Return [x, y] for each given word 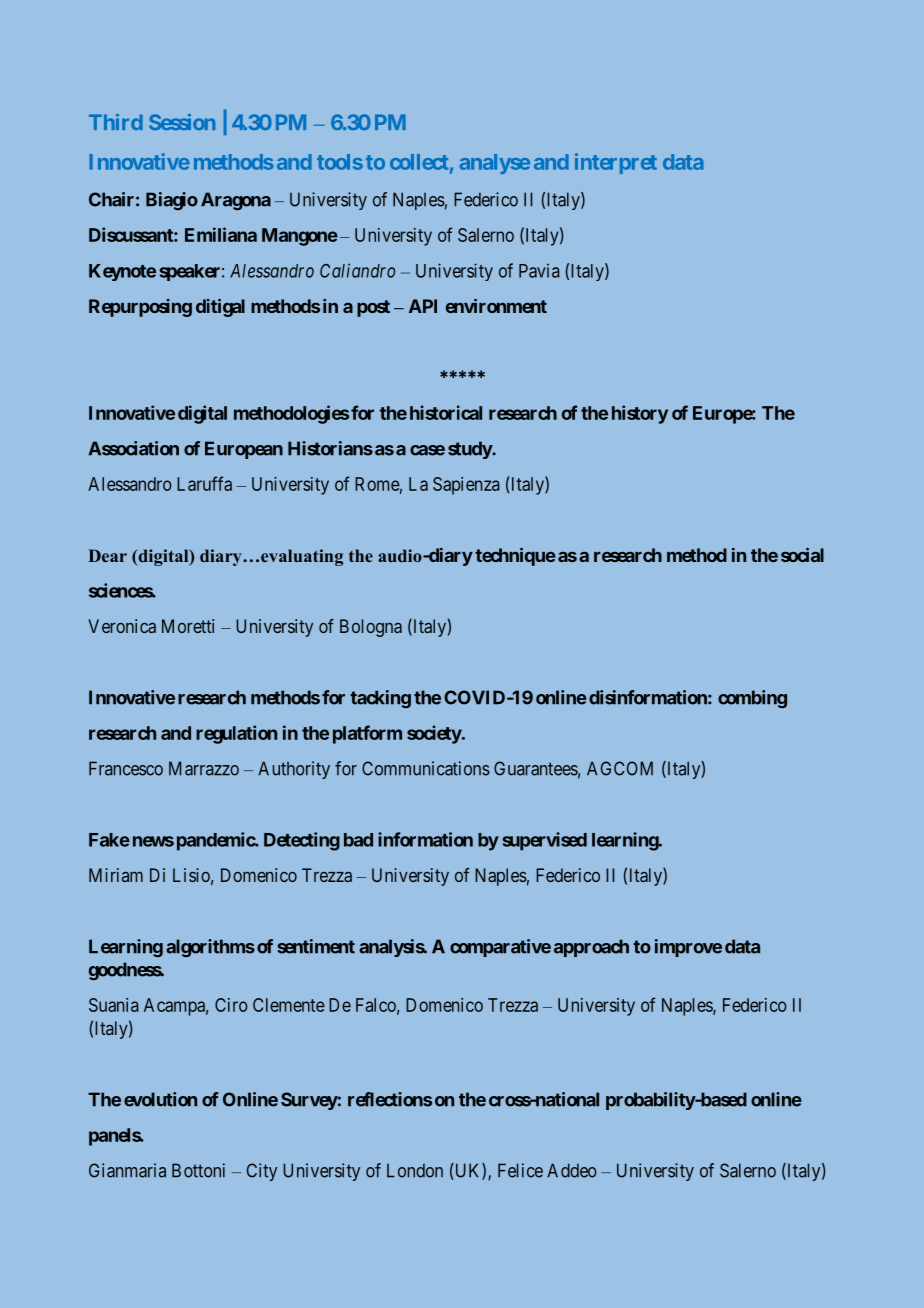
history [640, 414]
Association [133, 448]
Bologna [371, 628]
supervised [545, 841]
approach [591, 948]
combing [752, 699]
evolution [160, 1099]
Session [182, 122]
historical [446, 412]
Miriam [116, 875]
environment [496, 306]
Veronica [122, 626]
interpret [616, 163]
